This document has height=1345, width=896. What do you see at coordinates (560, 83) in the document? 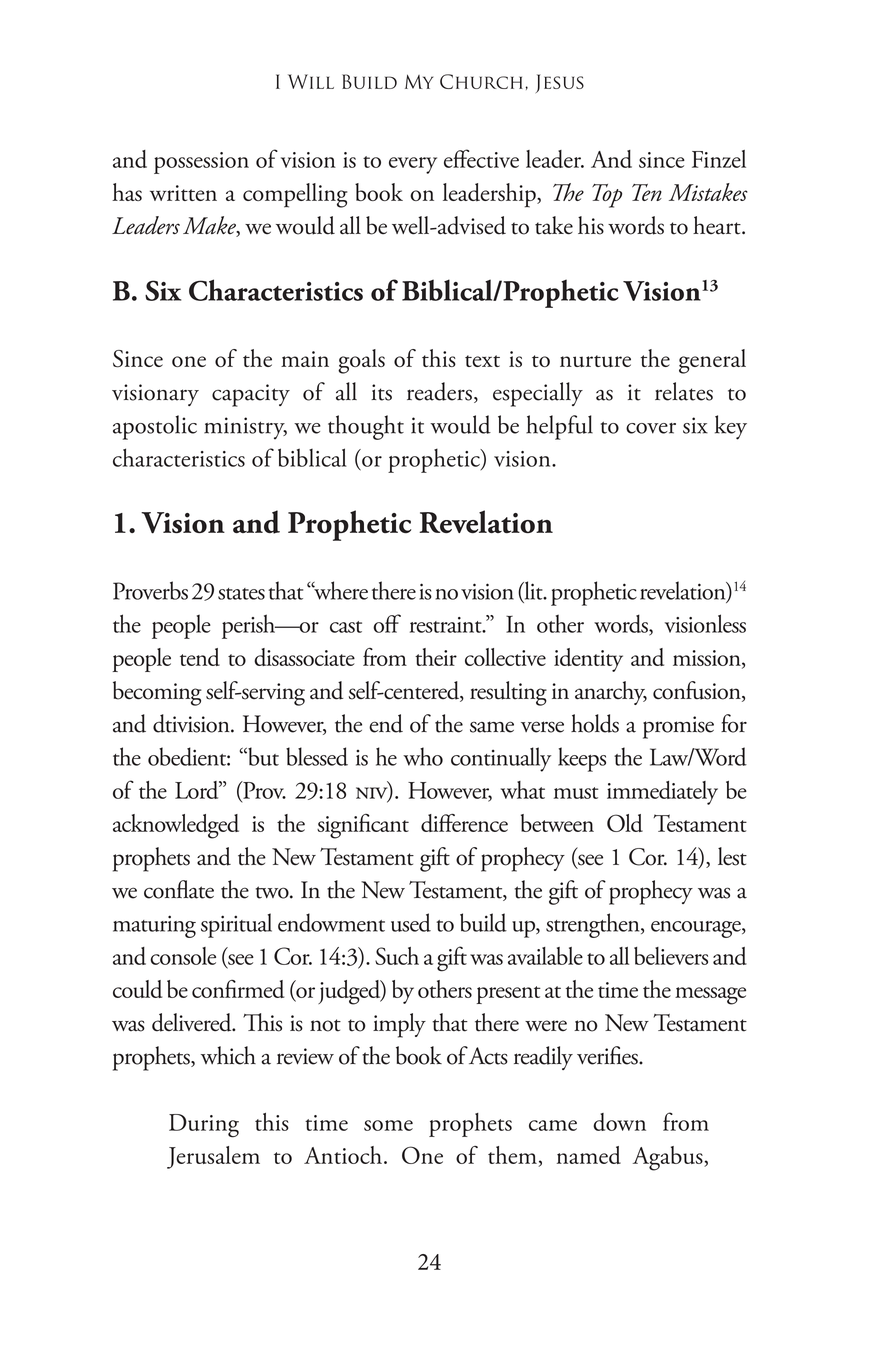
I see `Jesus` at bounding box center [560, 83].
